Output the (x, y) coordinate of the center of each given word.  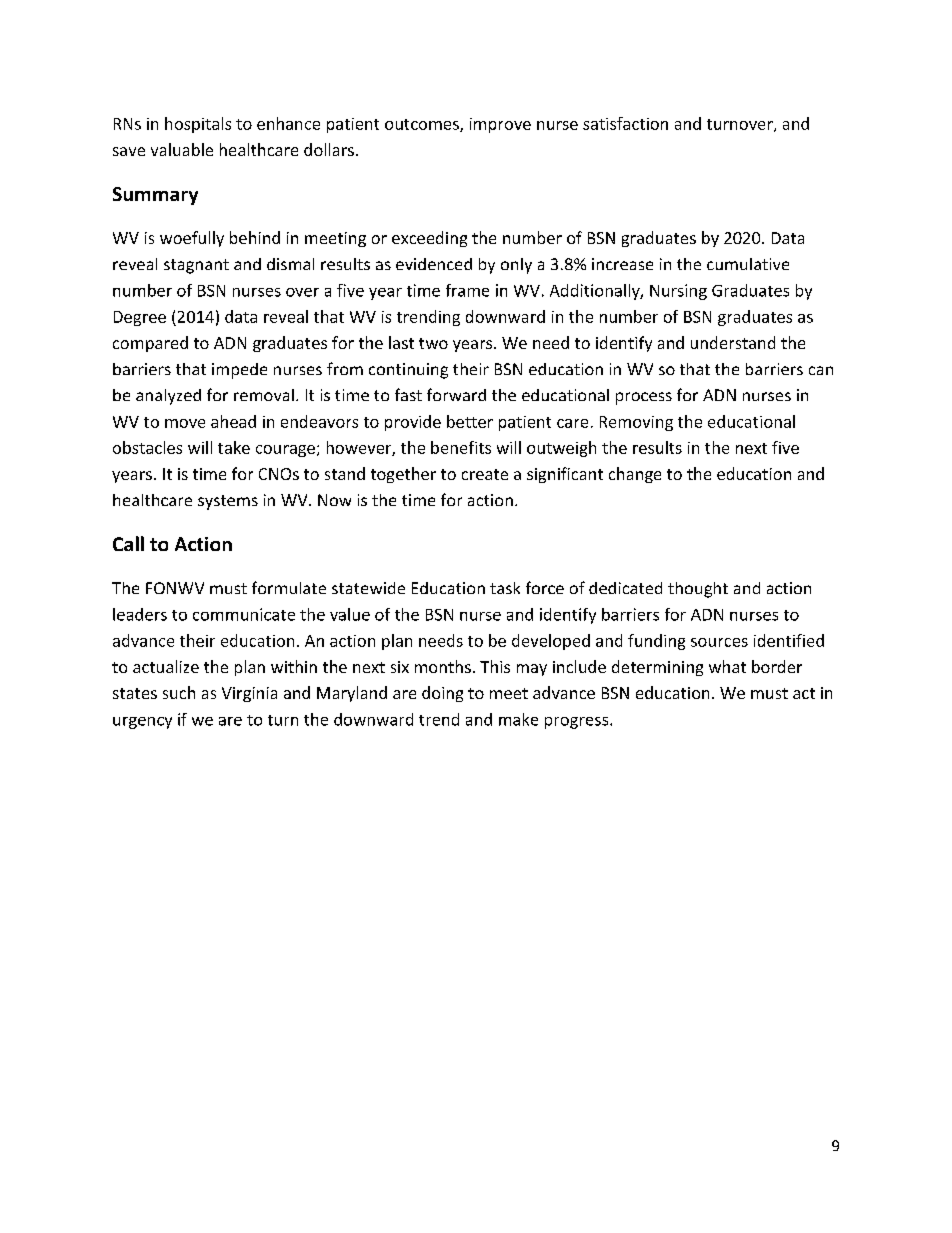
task (505, 588)
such (179, 692)
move (185, 423)
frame (467, 290)
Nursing (678, 292)
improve (500, 125)
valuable (182, 149)
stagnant (196, 266)
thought (698, 590)
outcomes (423, 125)
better (470, 421)
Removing (636, 423)
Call (128, 543)
